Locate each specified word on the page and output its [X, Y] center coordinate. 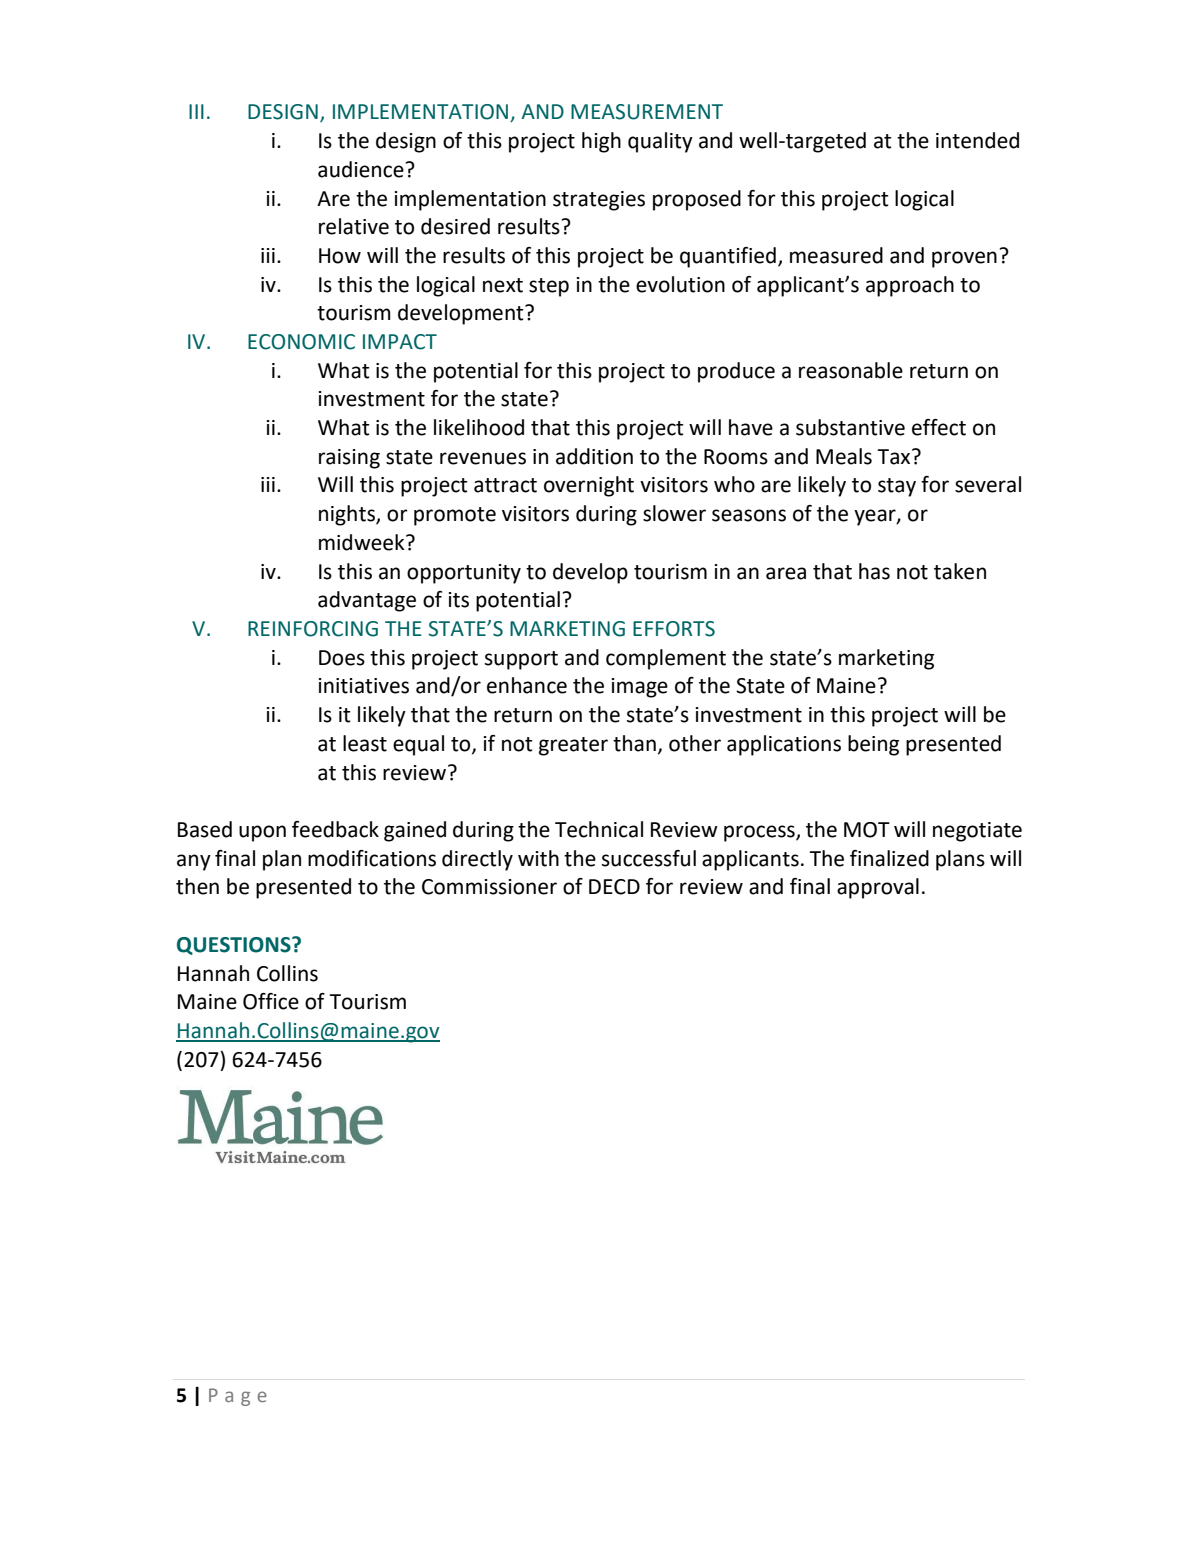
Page [238, 1397]
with [538, 858]
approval [878, 888]
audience [361, 169]
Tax [895, 457]
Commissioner [489, 887]
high [601, 142]
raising [349, 459]
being [873, 745]
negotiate [977, 832]
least [365, 743]
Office [271, 1001]
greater [573, 746]
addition [594, 456]
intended [977, 140]
